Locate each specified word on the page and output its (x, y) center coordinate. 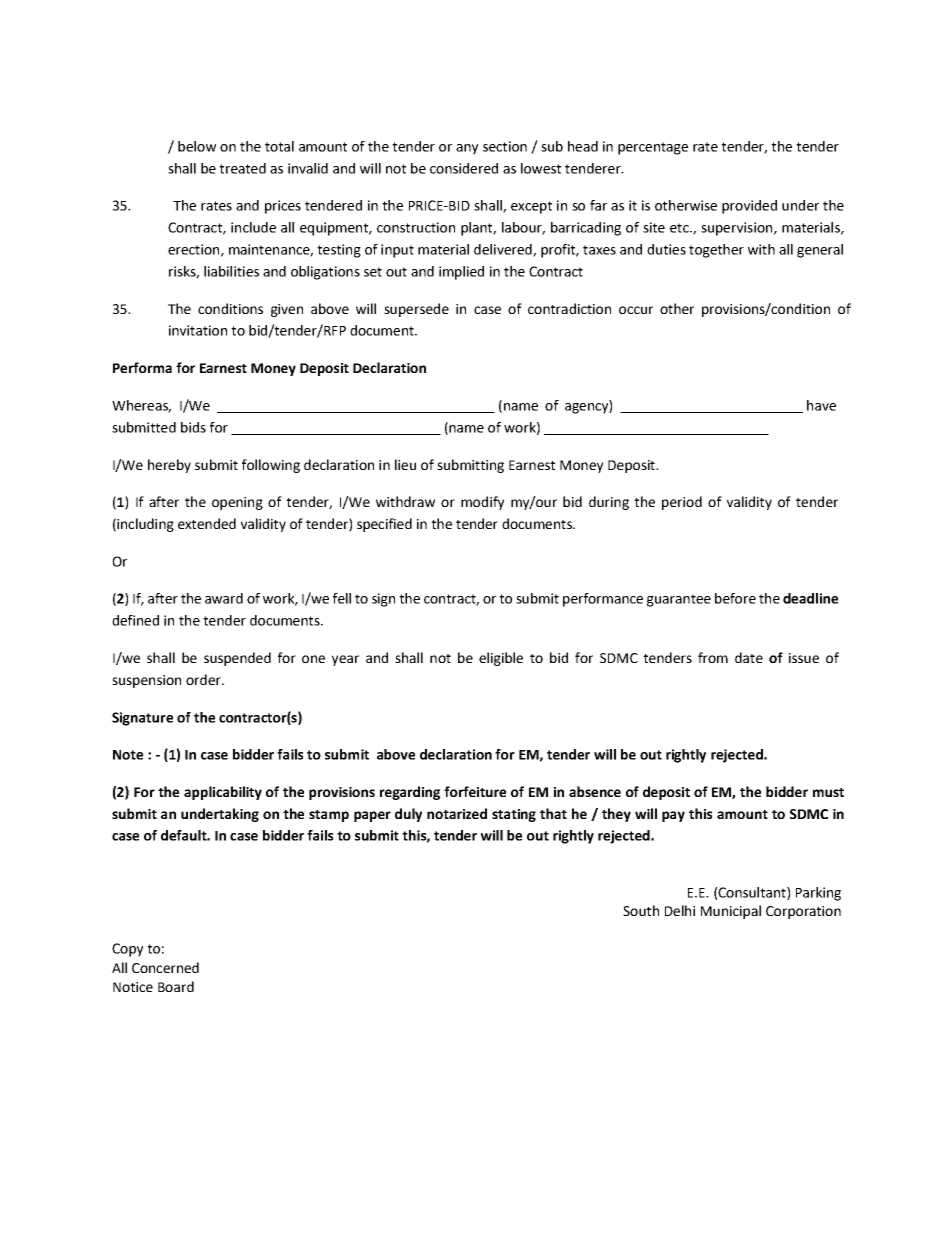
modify (482, 503)
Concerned (165, 967)
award (224, 598)
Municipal (731, 912)
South (641, 910)
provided (749, 207)
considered (464, 168)
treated (242, 168)
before (735, 598)
